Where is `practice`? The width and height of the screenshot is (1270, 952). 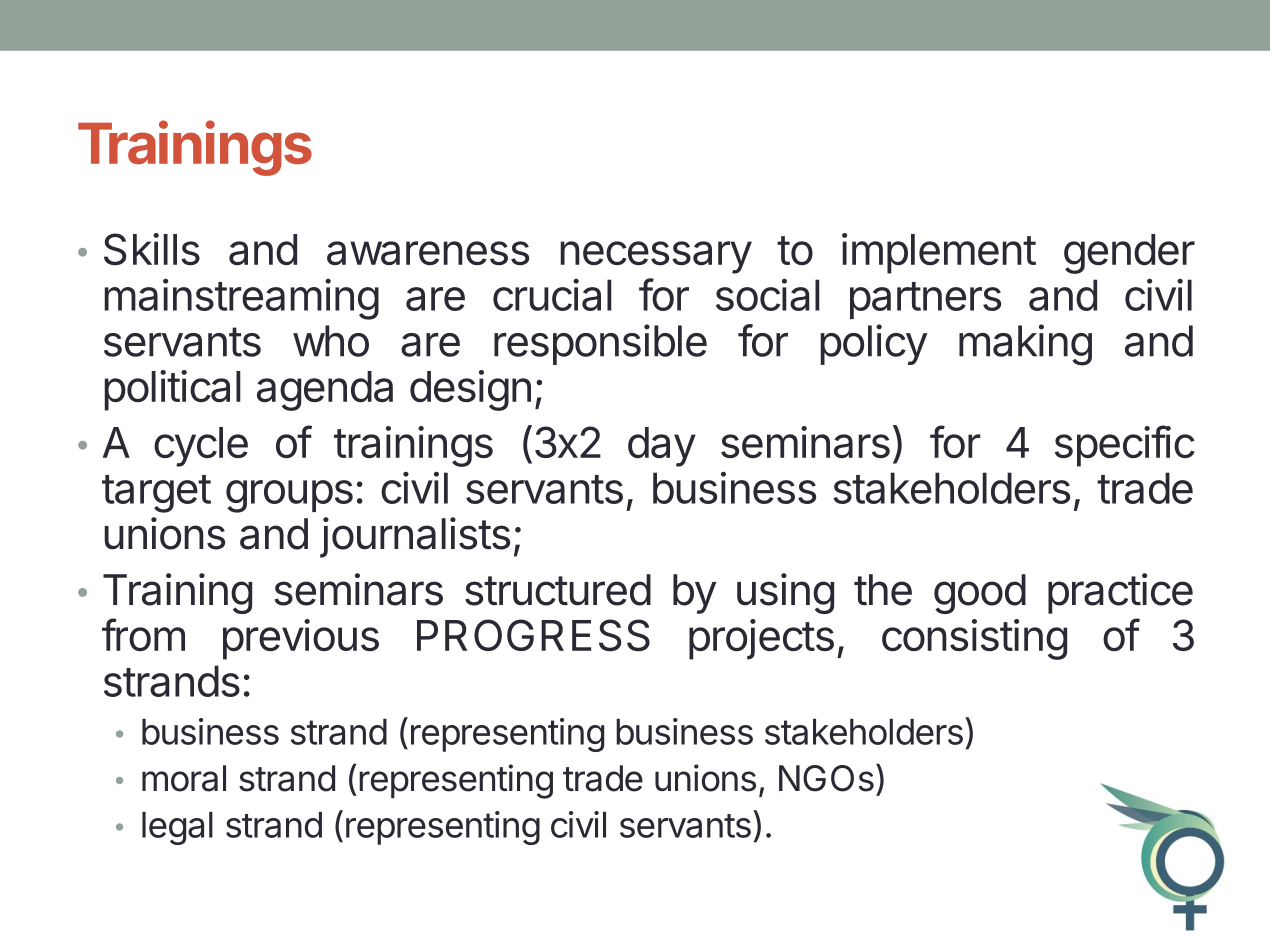 practice is located at coordinates (1120, 593).
